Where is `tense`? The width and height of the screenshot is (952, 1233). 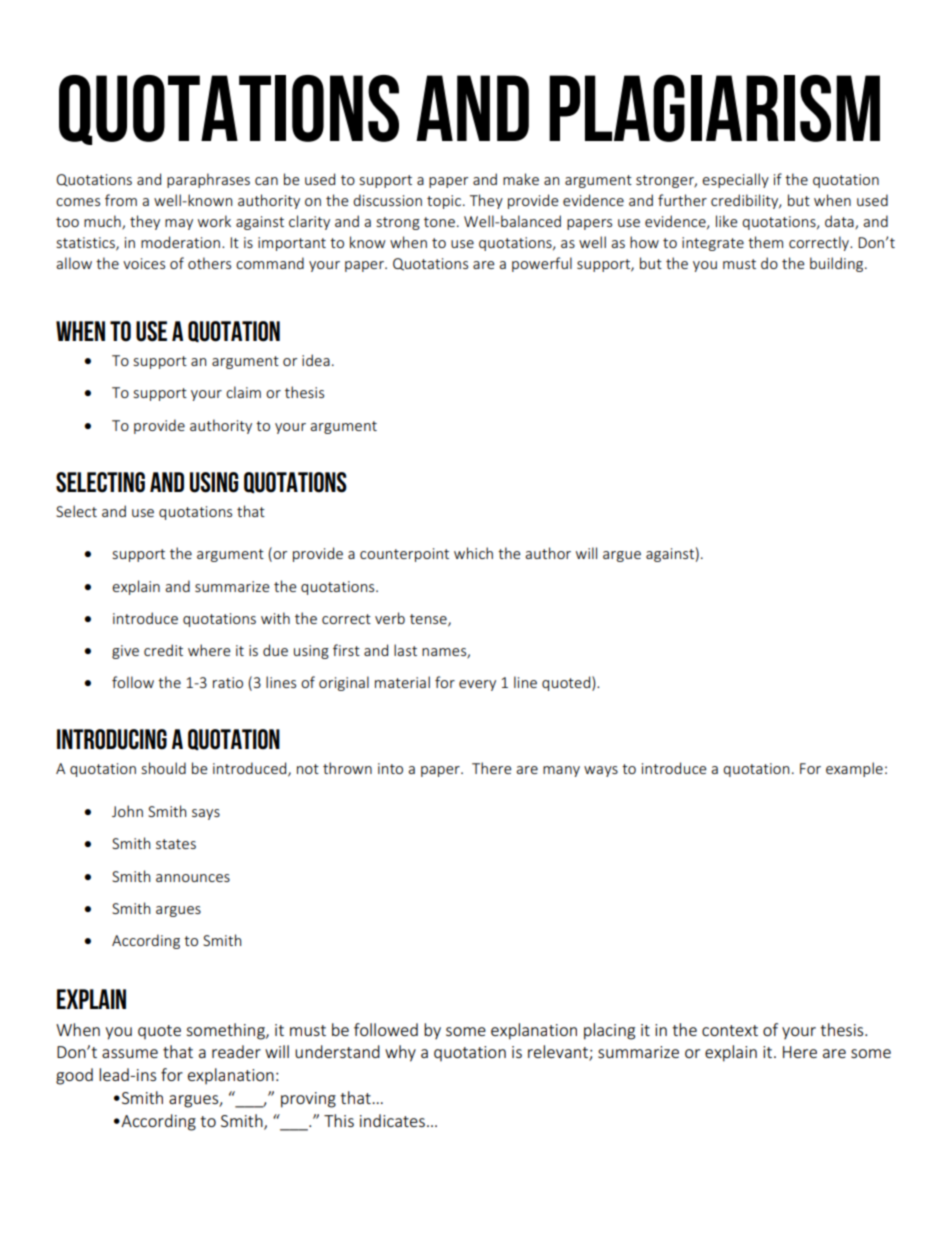
tense is located at coordinates (429, 620).
